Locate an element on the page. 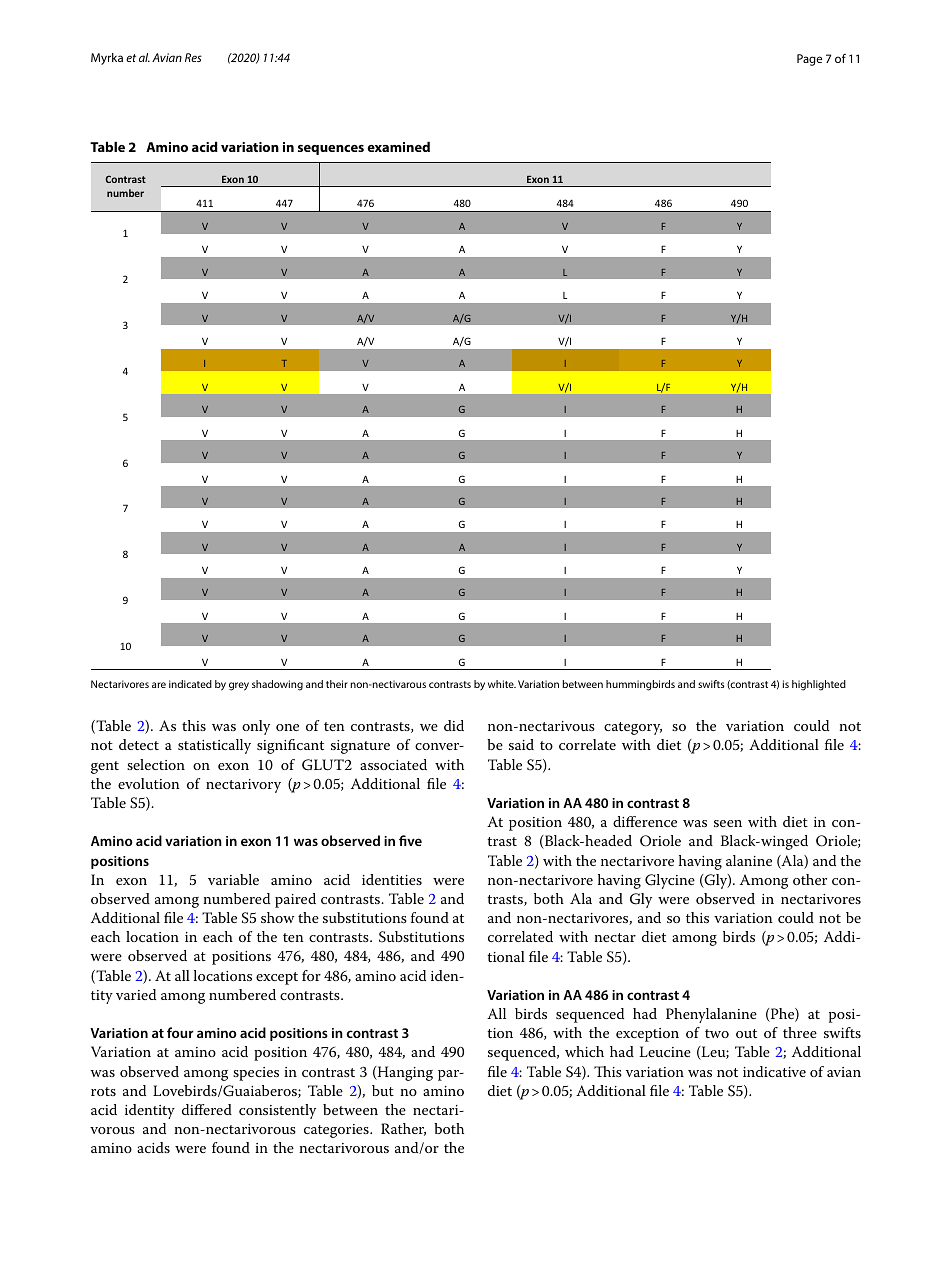 Image resolution: width=952 pixels, height=1265 pixels. Page is located at coordinates (809, 60).
